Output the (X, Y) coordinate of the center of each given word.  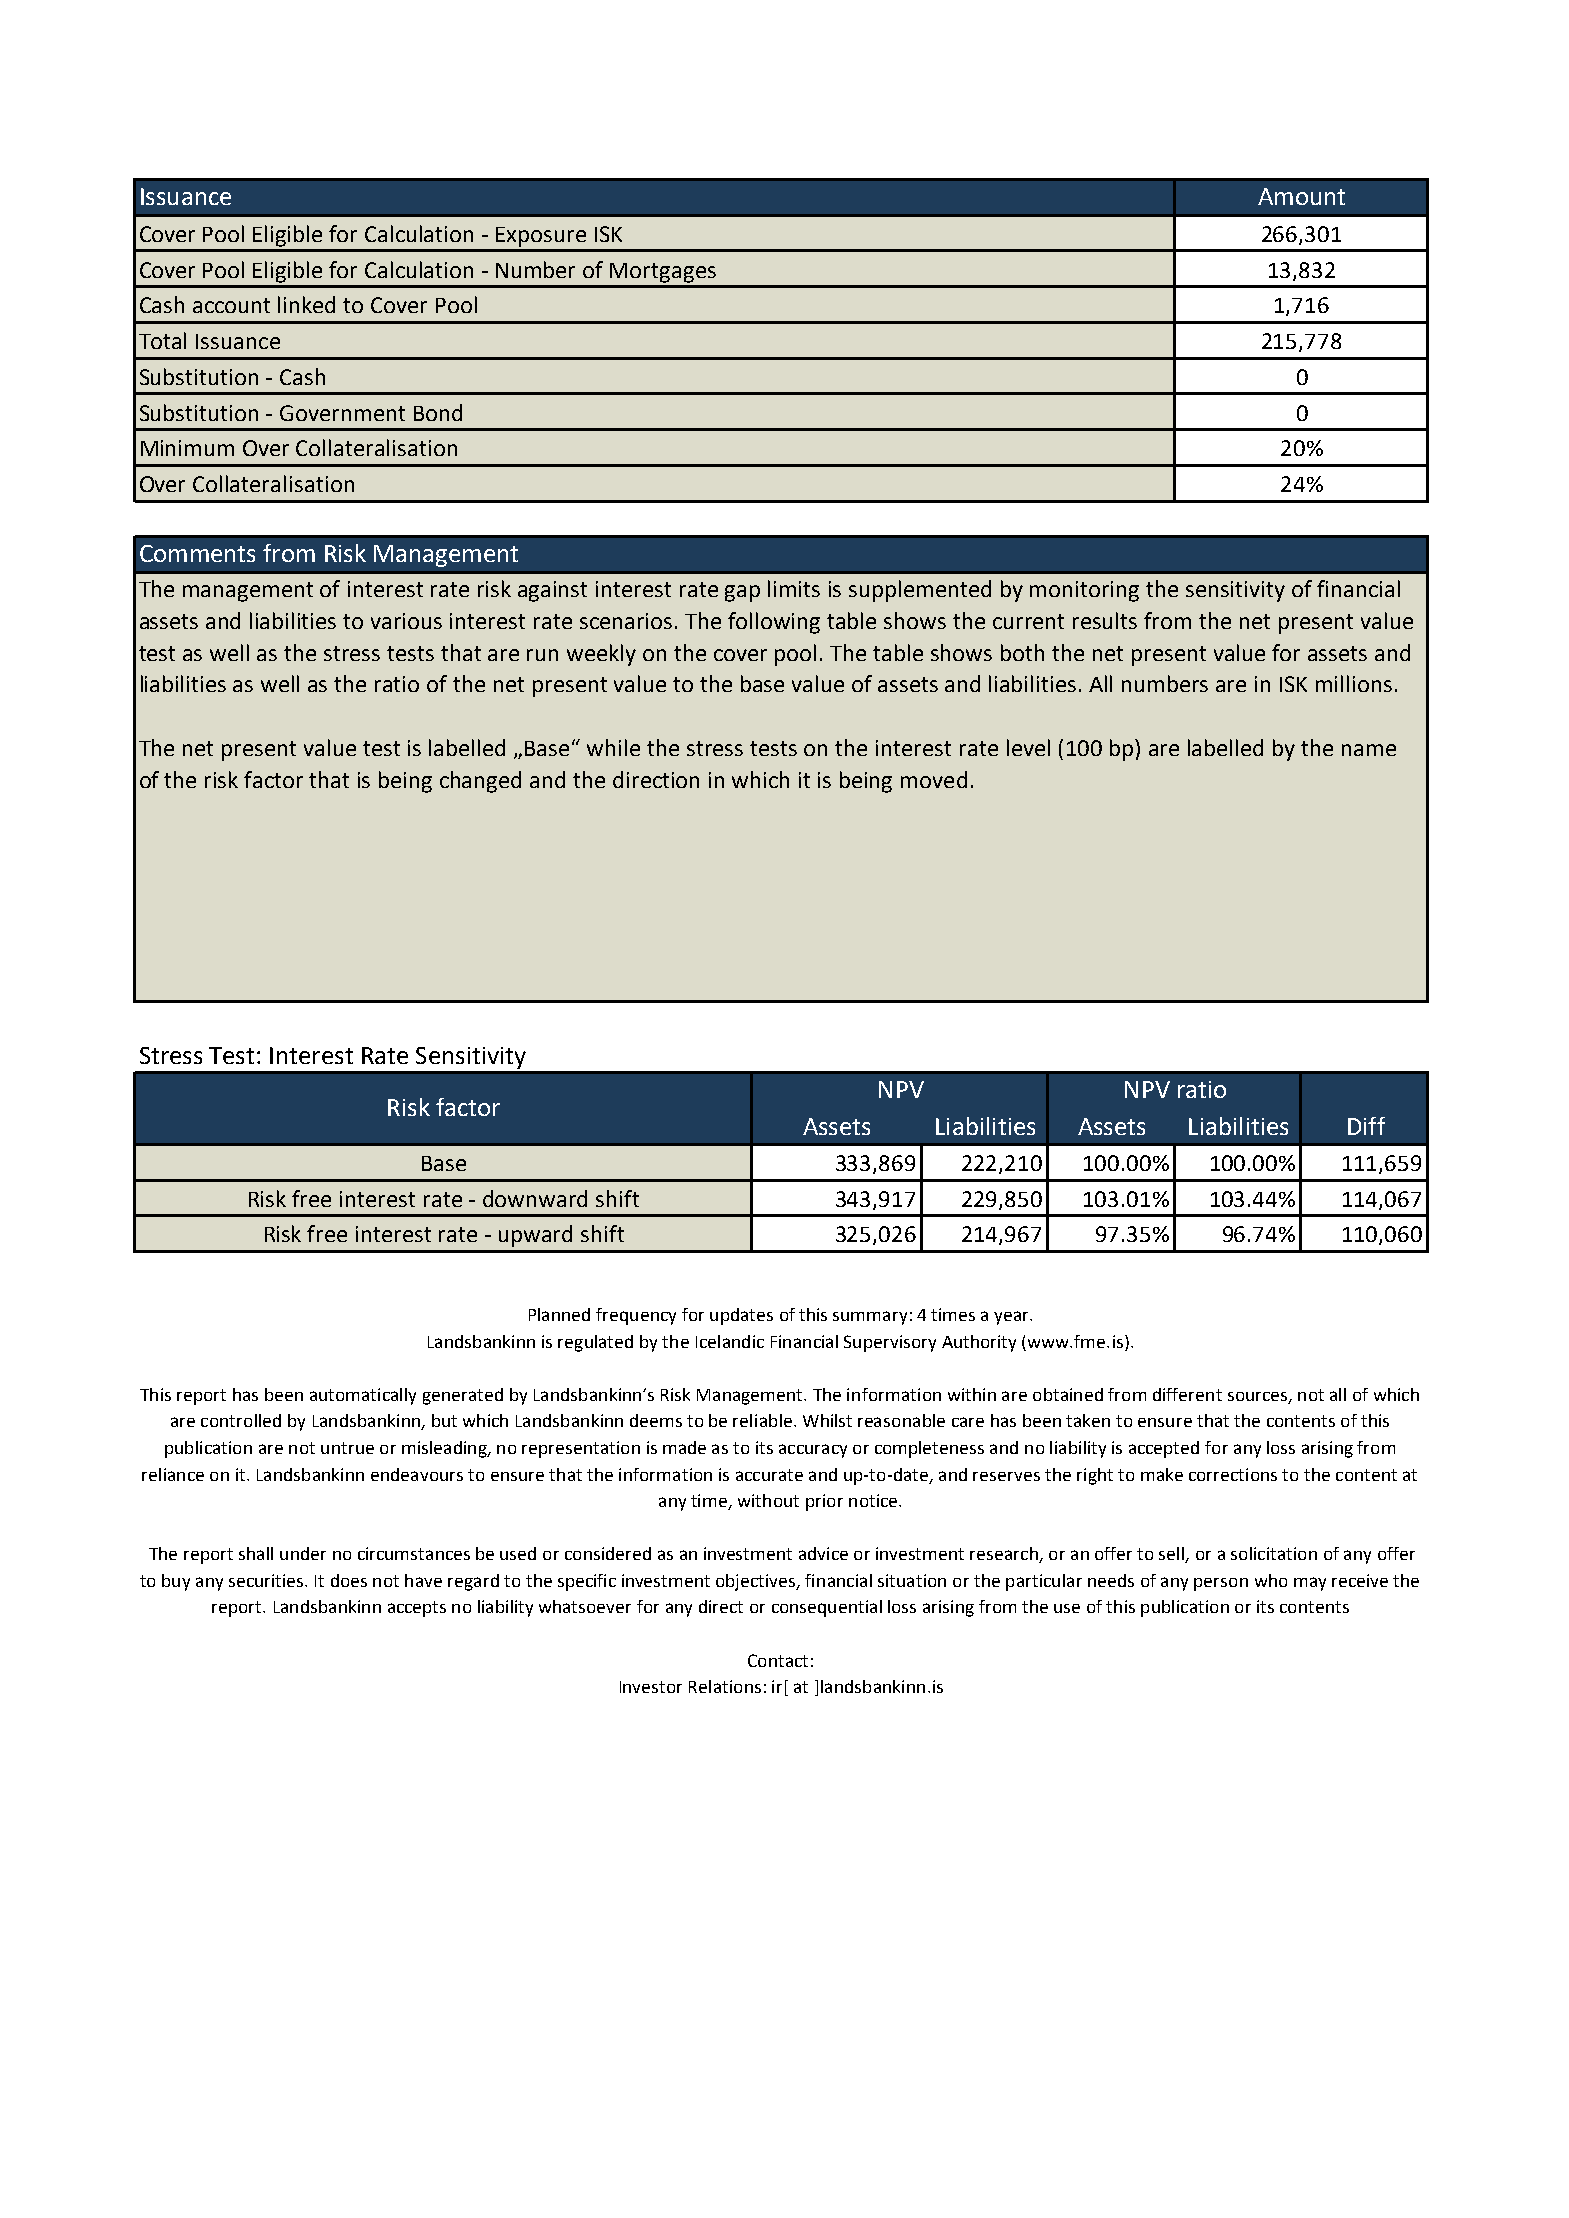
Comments (197, 553)
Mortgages (663, 273)
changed (480, 782)
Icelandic (730, 1341)
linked (306, 304)
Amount (1301, 196)
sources (1259, 1397)
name (1369, 750)
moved (934, 779)
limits (794, 588)
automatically (363, 1396)
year (1012, 1318)
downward (535, 1198)
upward (535, 1236)
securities (267, 1580)
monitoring (1084, 591)
